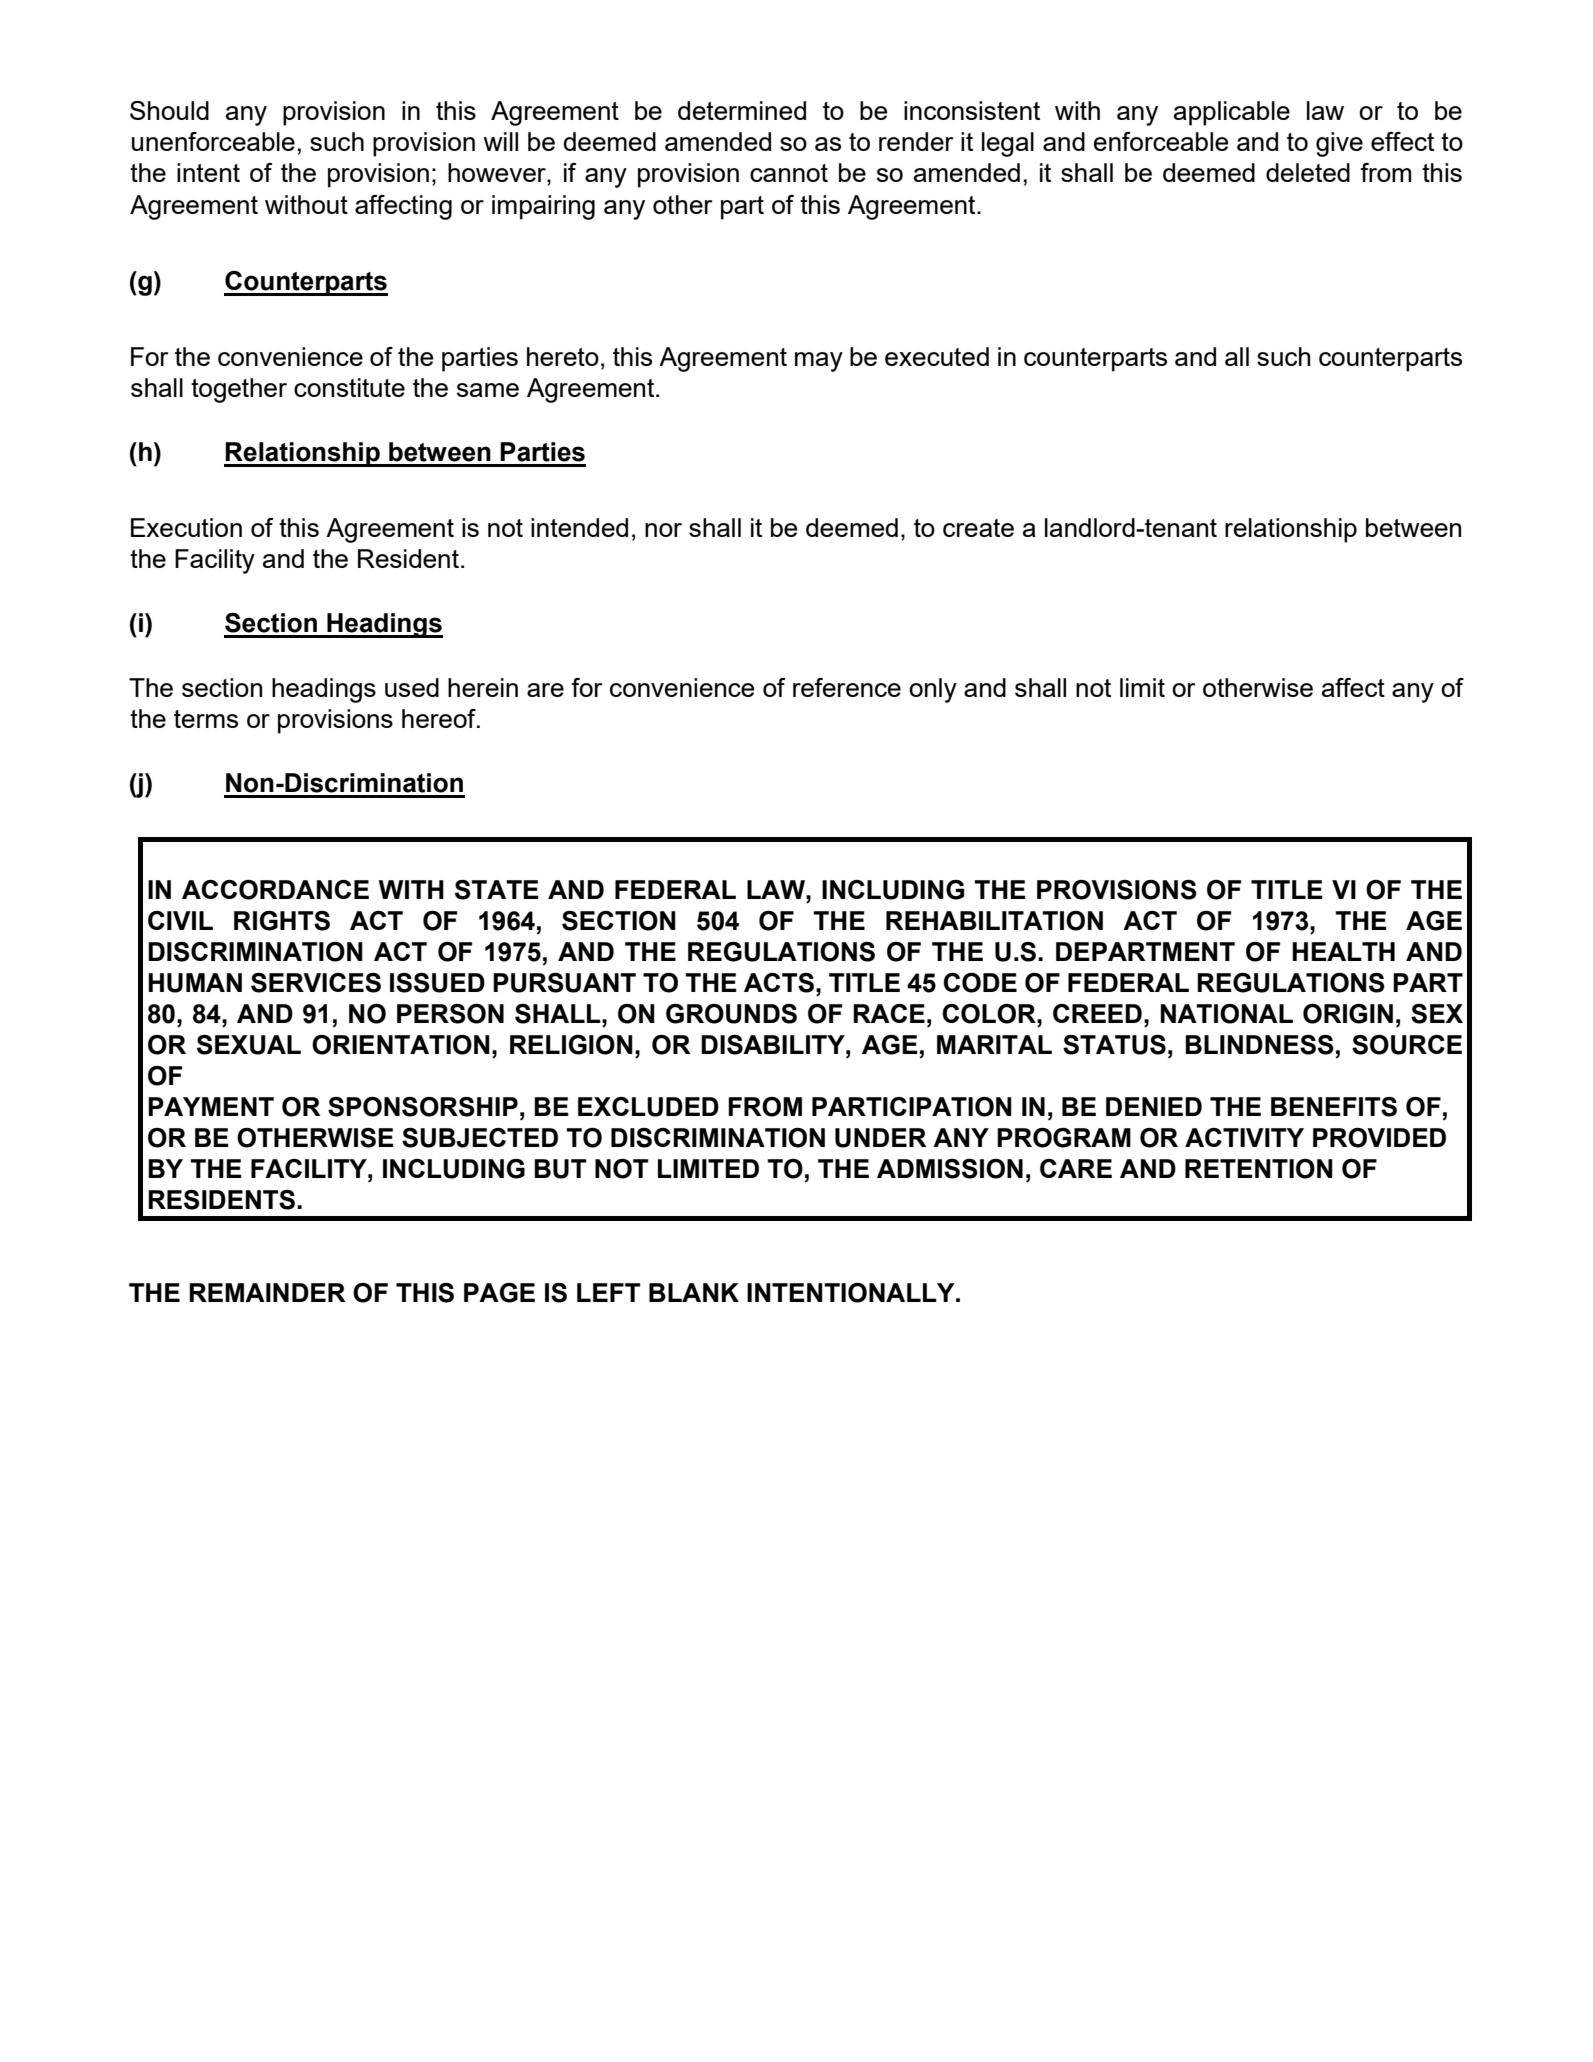 This image has height=2062, width=1593. I want to click on HEALTH, so click(1343, 951).
